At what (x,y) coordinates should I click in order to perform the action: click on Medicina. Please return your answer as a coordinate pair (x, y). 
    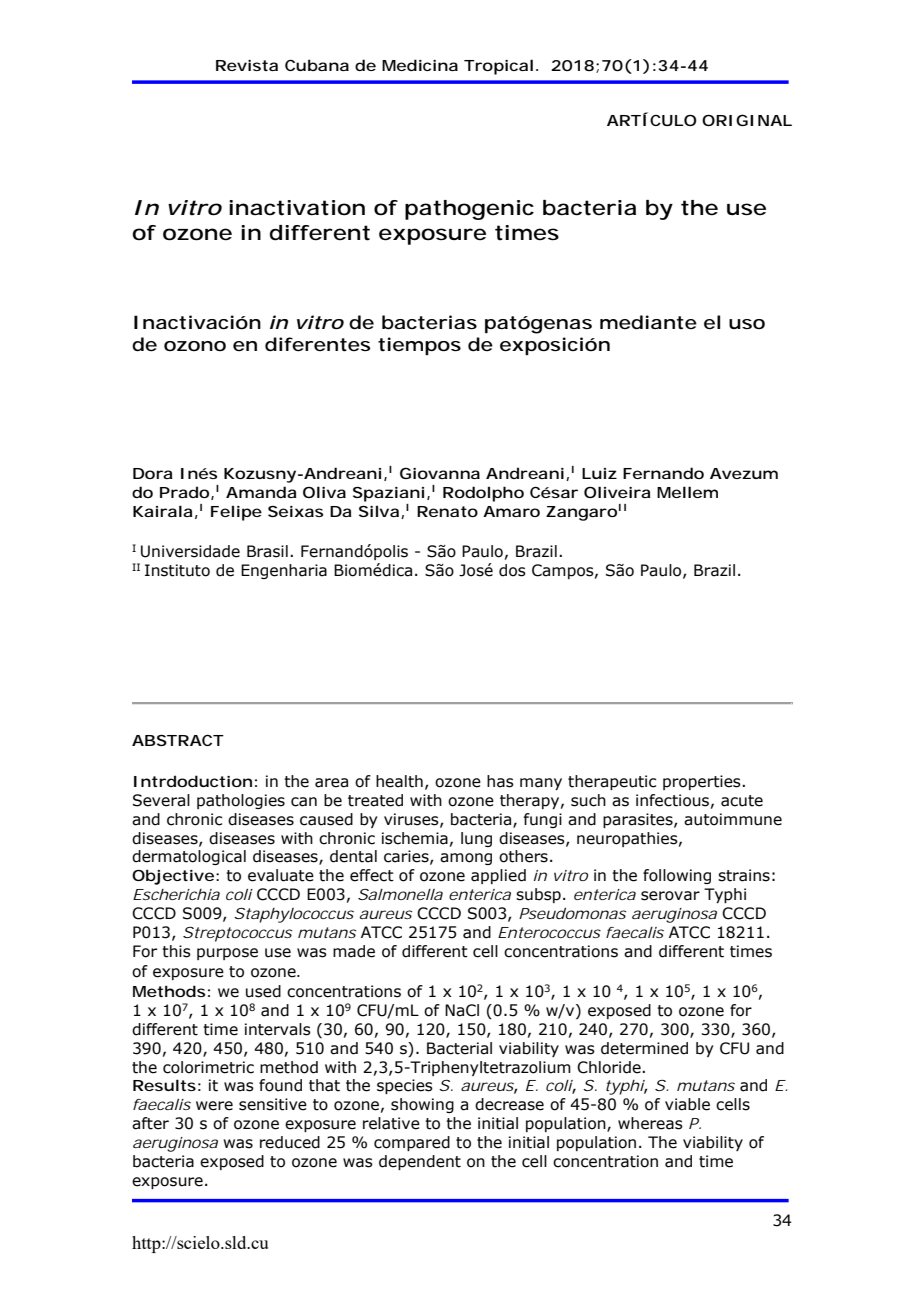
    Looking at the image, I should click on (420, 65).
